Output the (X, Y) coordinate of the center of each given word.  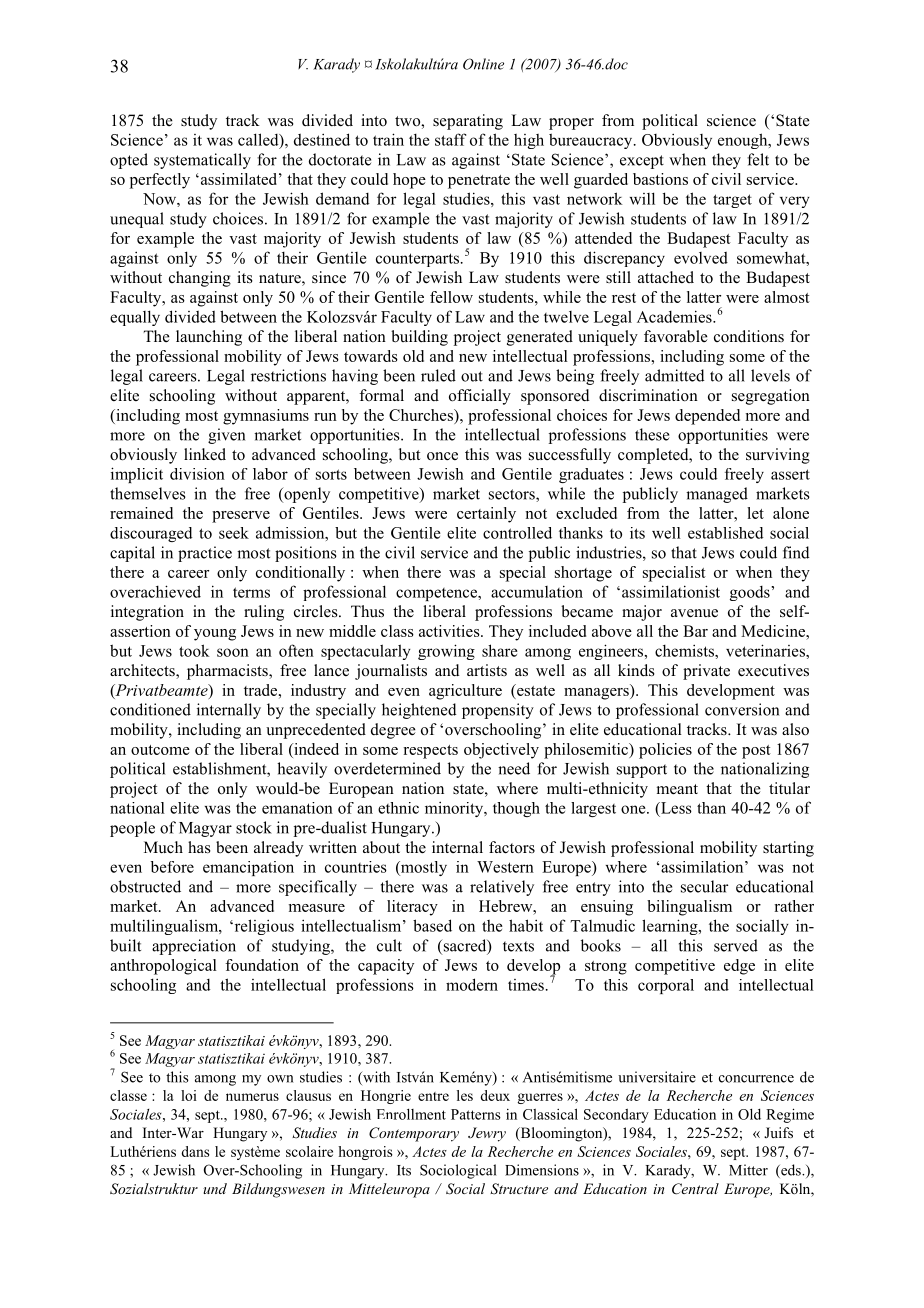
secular (704, 886)
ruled (438, 375)
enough (744, 141)
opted (129, 161)
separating (468, 122)
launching (209, 338)
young (215, 635)
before (172, 867)
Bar (695, 631)
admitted (675, 375)
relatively (502, 888)
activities (450, 631)
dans (195, 1151)
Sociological (458, 1171)
